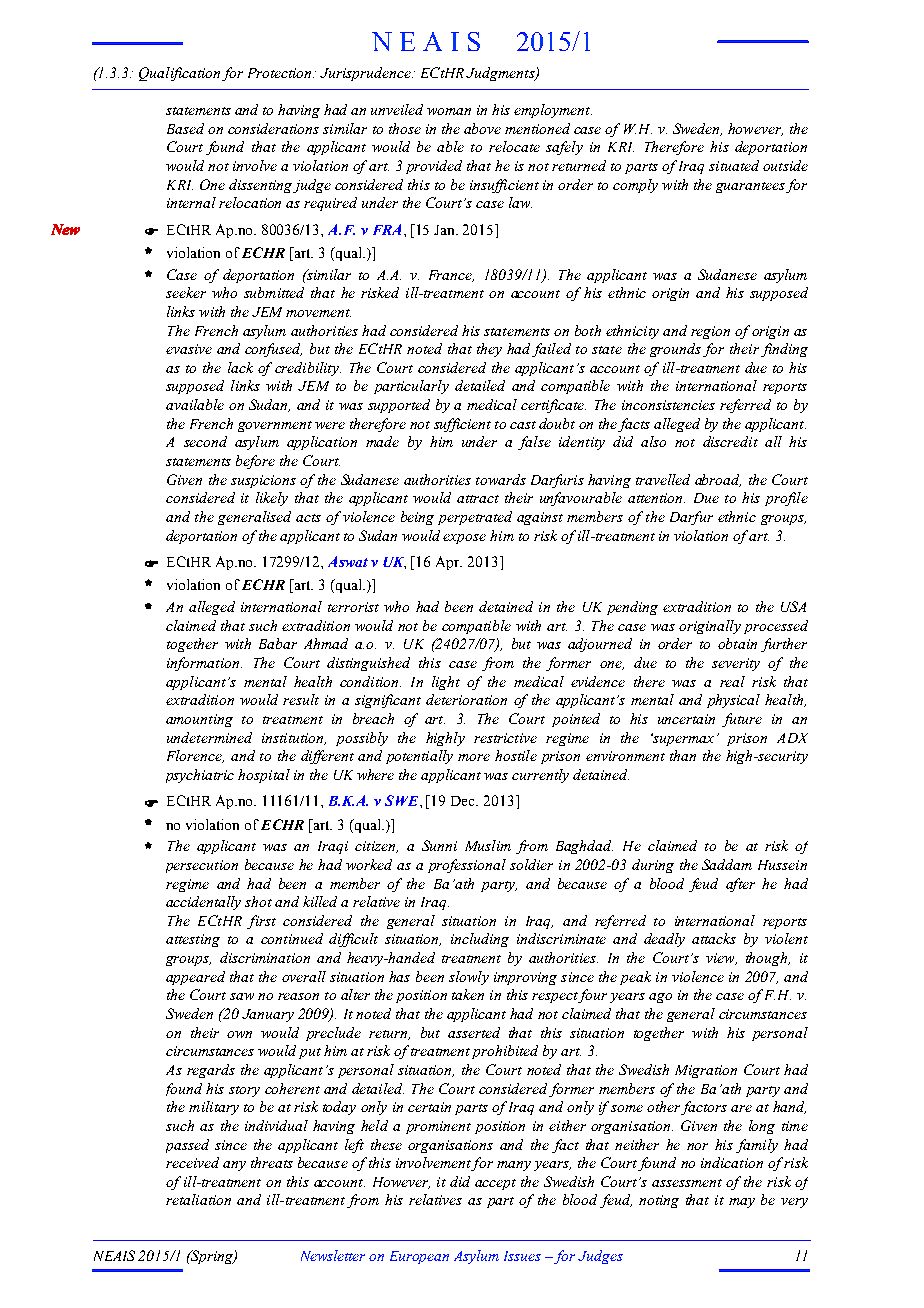 The width and height of the document is (924, 1308). I want to click on lack, so click(240, 367).
